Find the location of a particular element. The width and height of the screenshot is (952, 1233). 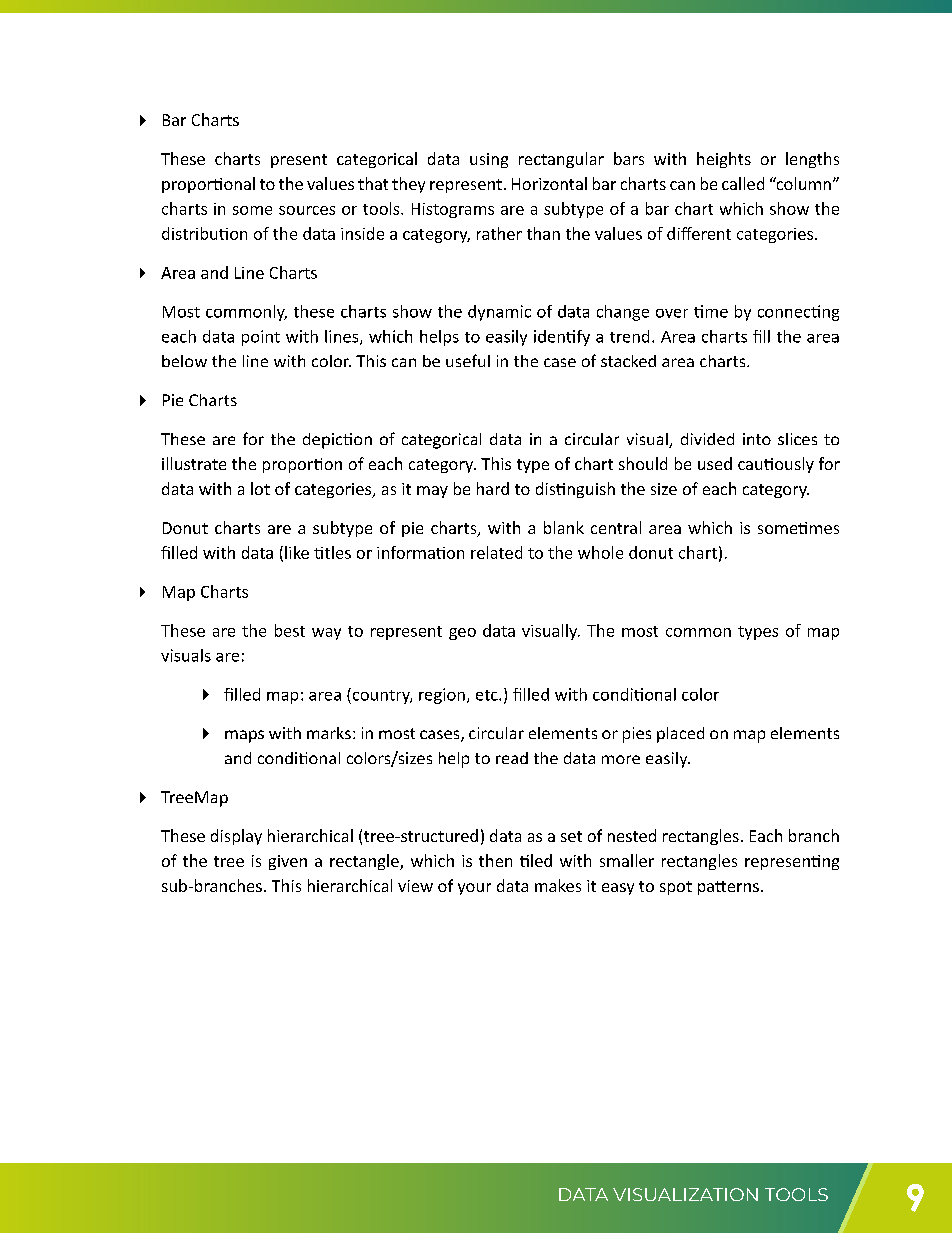

called is located at coordinates (743, 183).
